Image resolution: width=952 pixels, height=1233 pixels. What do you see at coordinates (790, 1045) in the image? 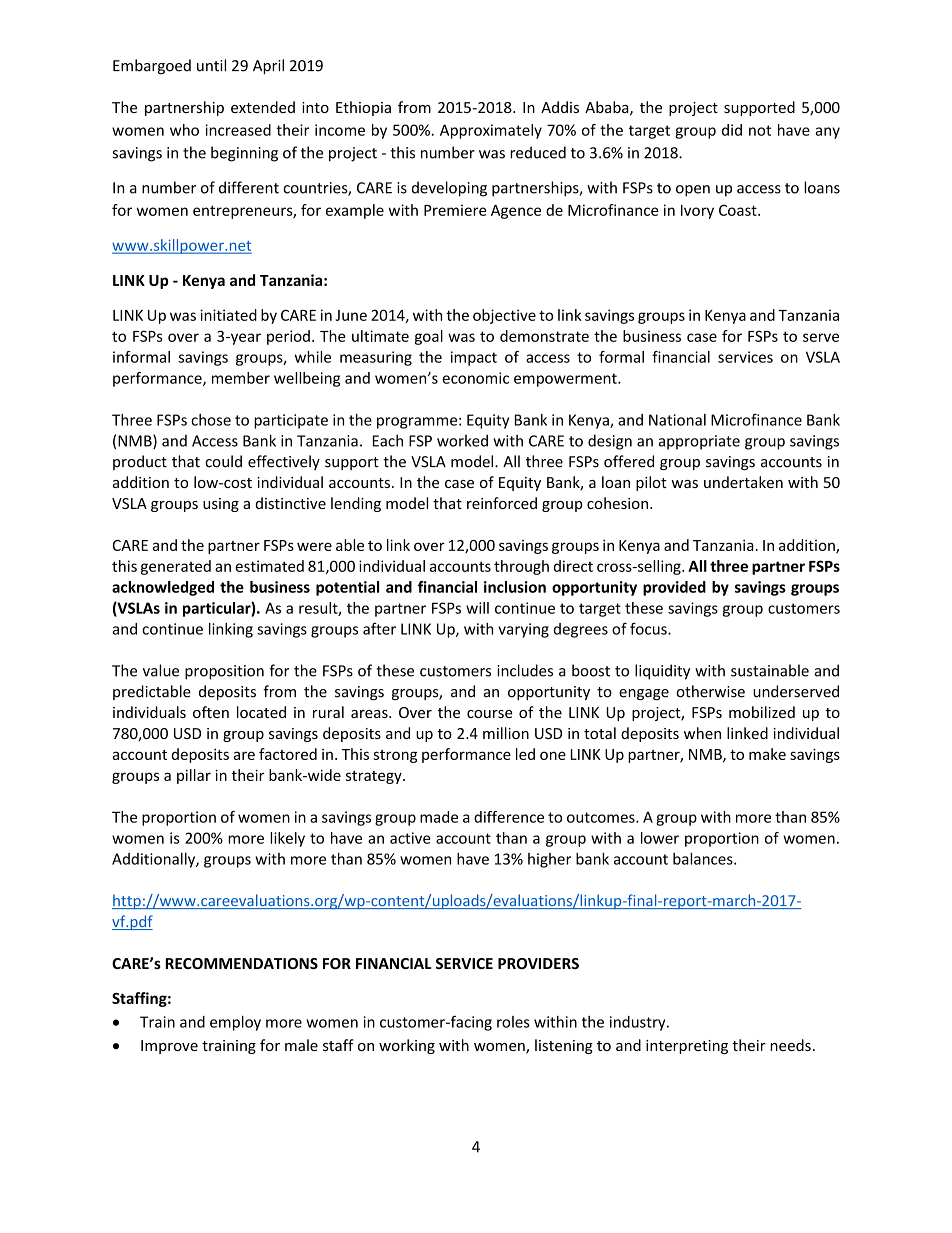
I see `needs` at bounding box center [790, 1045].
